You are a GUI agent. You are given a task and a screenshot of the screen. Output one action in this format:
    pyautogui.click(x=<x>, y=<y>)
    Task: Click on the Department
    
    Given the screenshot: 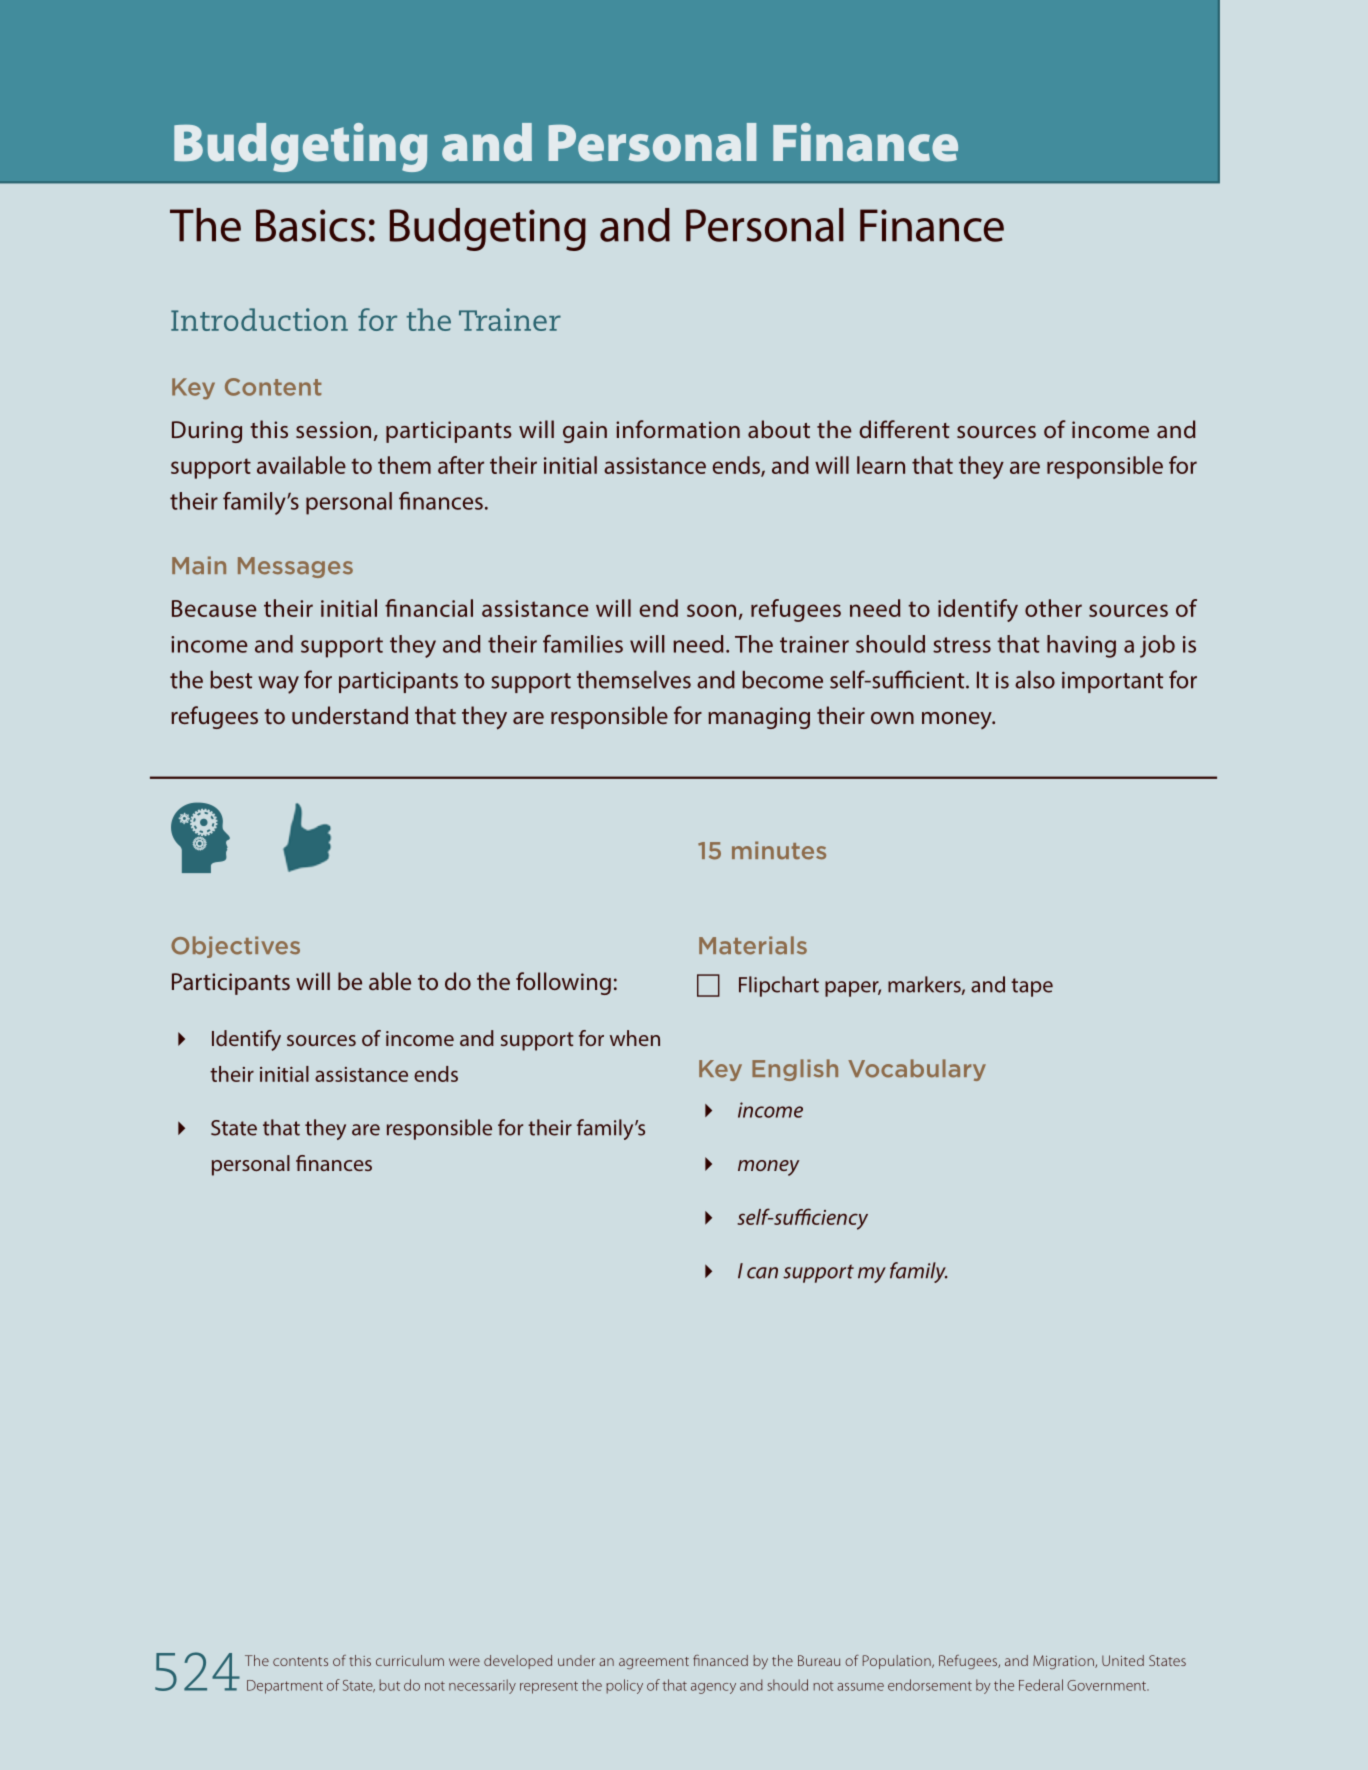 What is the action you would take?
    pyautogui.click(x=285, y=1687)
